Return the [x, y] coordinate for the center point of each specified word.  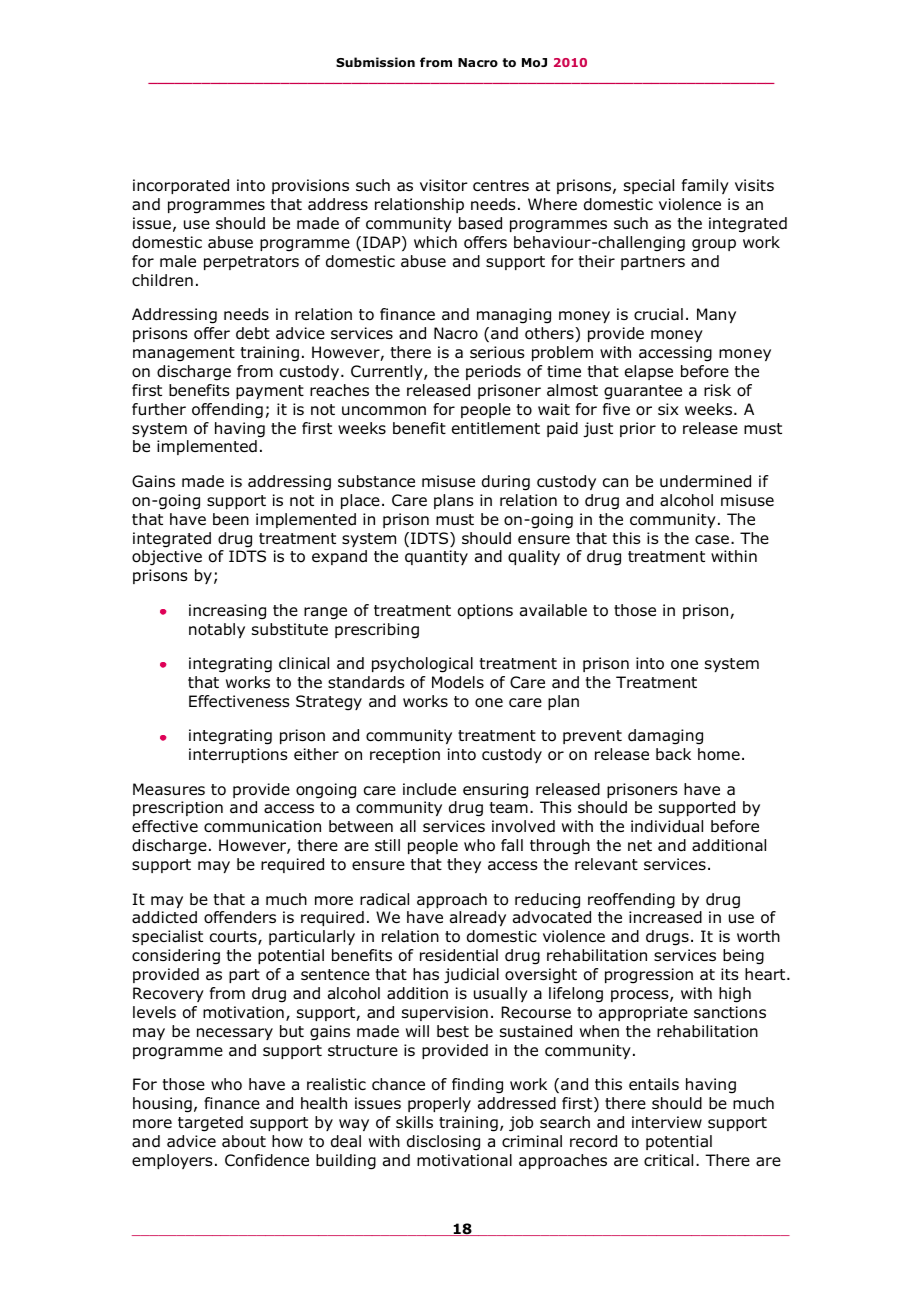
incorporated [181, 186]
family [705, 186]
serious [497, 352]
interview [667, 1122]
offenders [240, 917]
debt [253, 333]
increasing [227, 612]
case [713, 540]
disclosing [443, 1143]
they [464, 865]
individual [667, 826]
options [485, 611]
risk [717, 390]
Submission [375, 62]
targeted [210, 1124]
